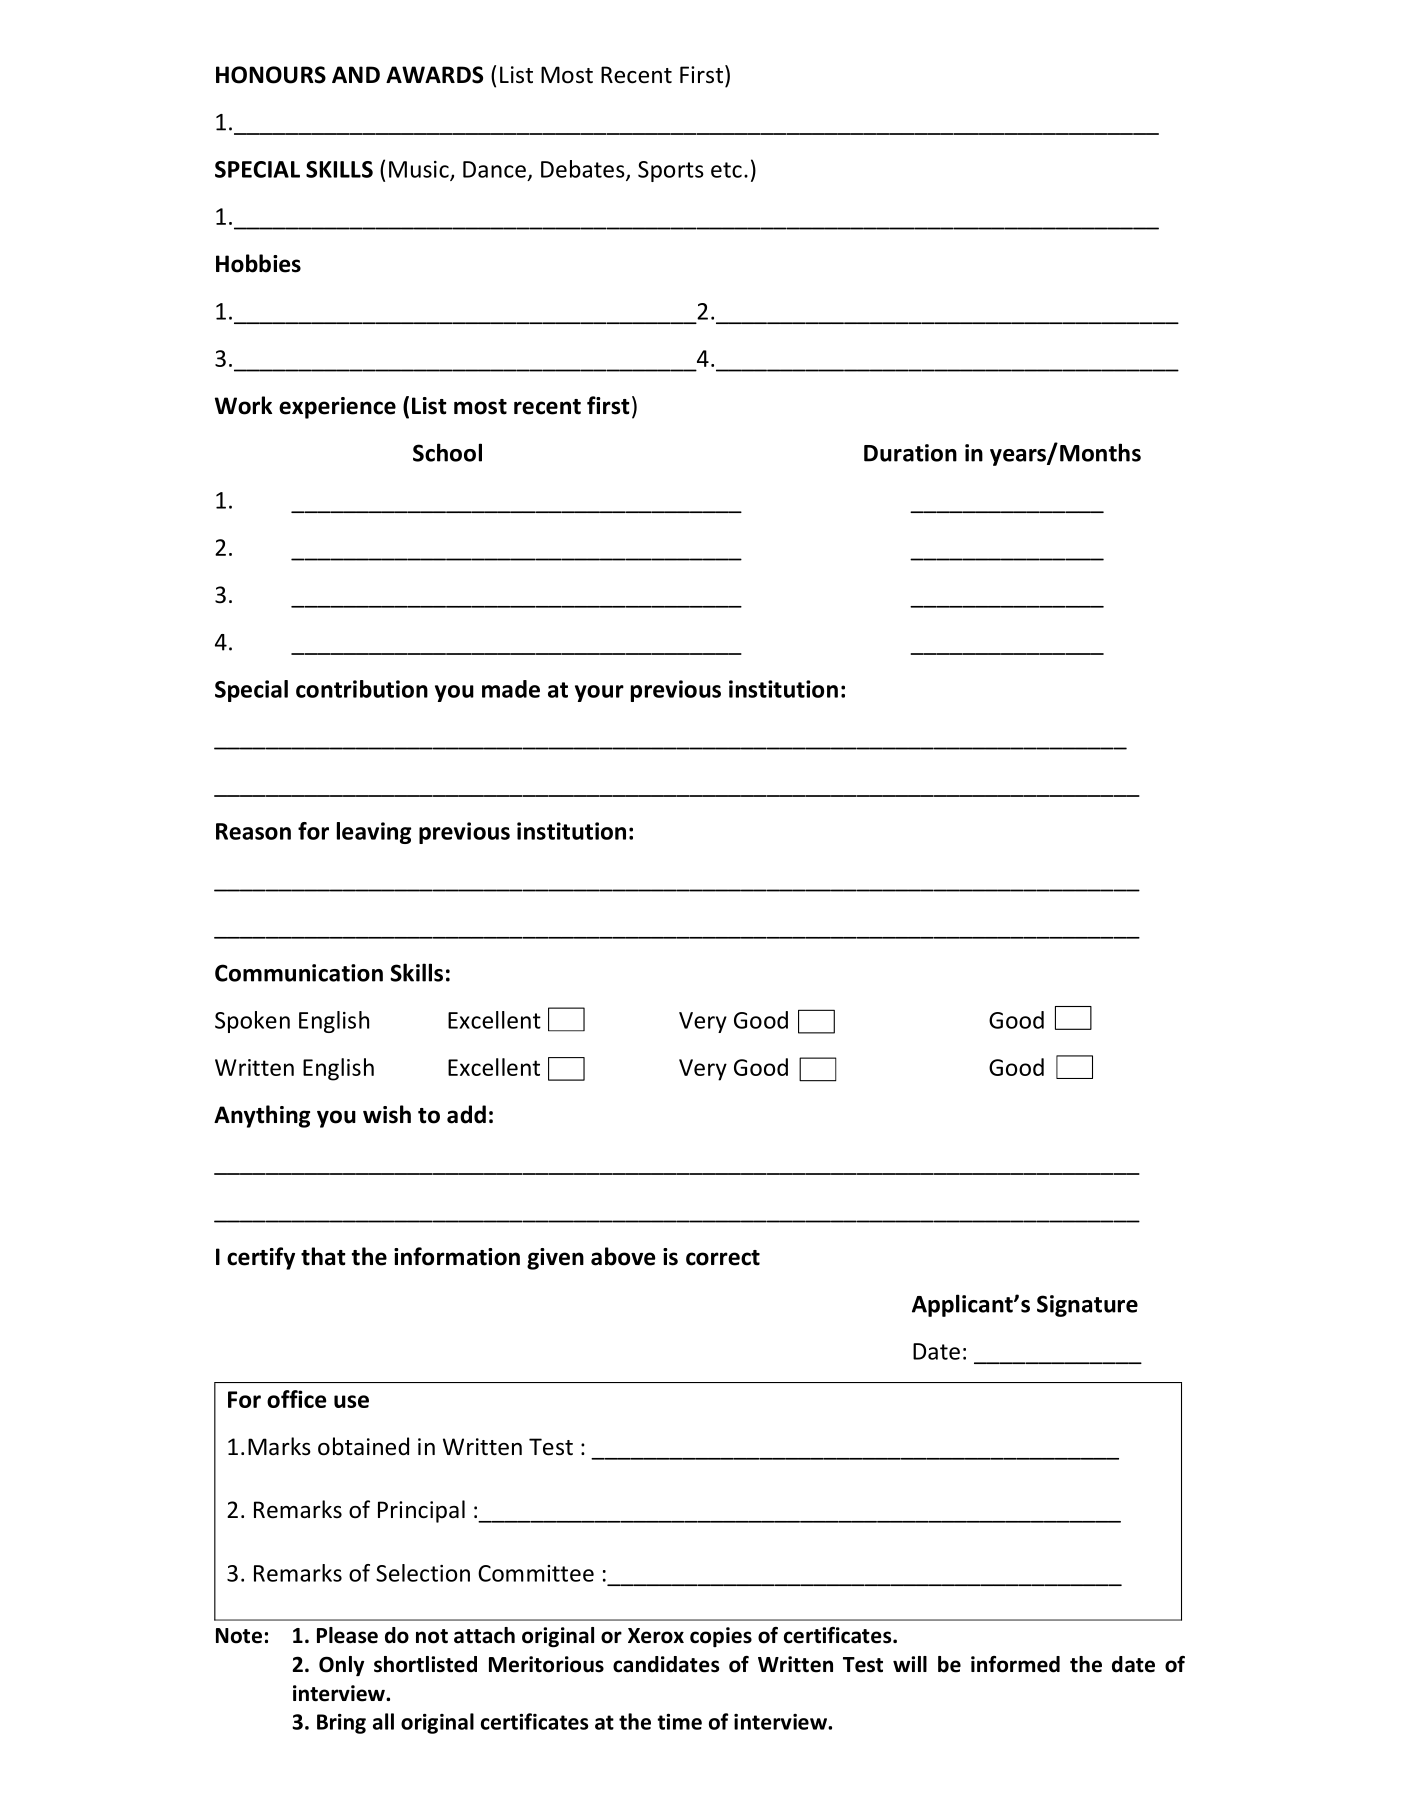  What do you see at coordinates (671, 171) in the page?
I see `Sports` at bounding box center [671, 171].
